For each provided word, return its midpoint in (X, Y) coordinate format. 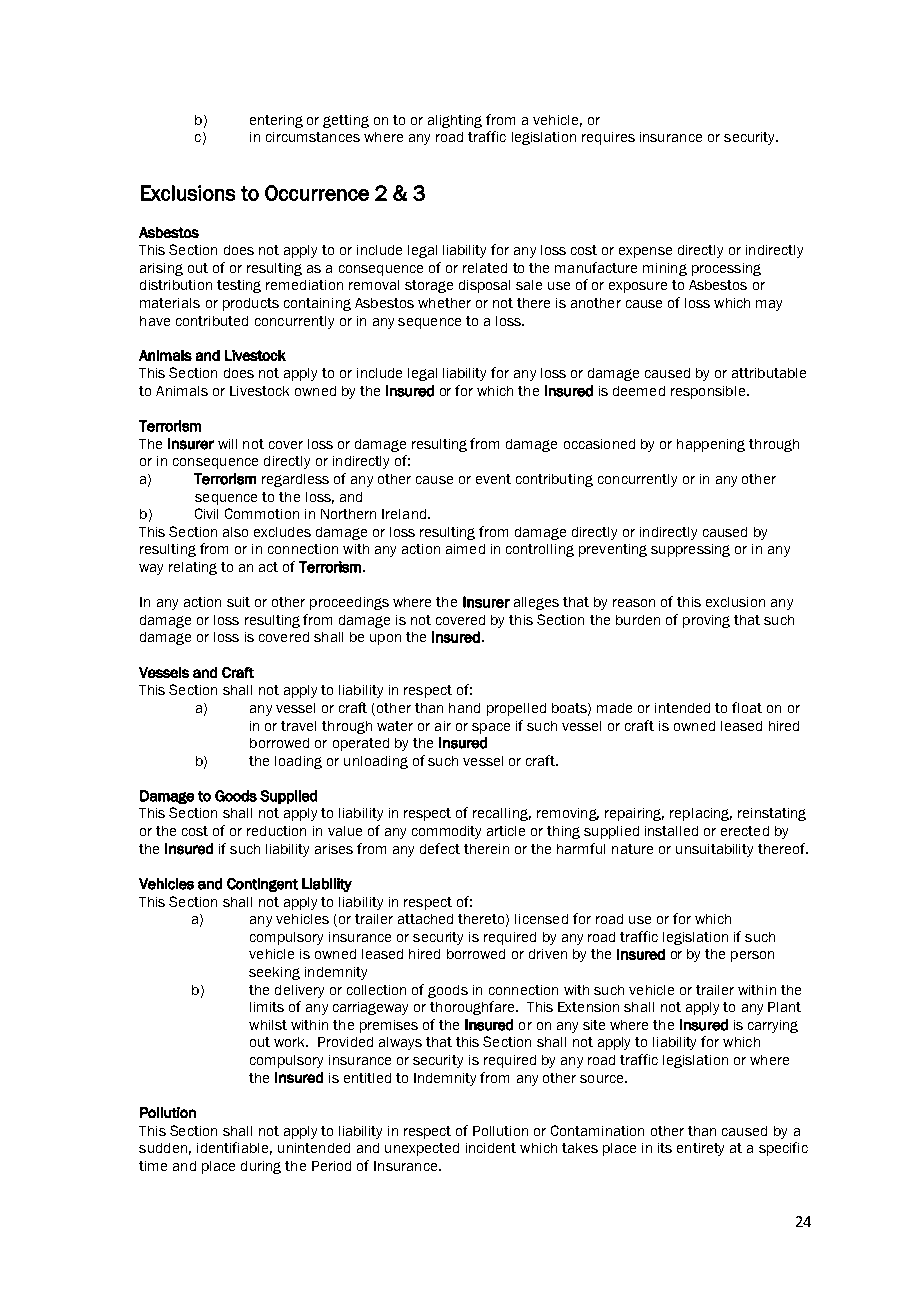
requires (608, 138)
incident (491, 1148)
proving (706, 621)
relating (193, 568)
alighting (455, 121)
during (261, 1167)
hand (464, 708)
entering (276, 121)
